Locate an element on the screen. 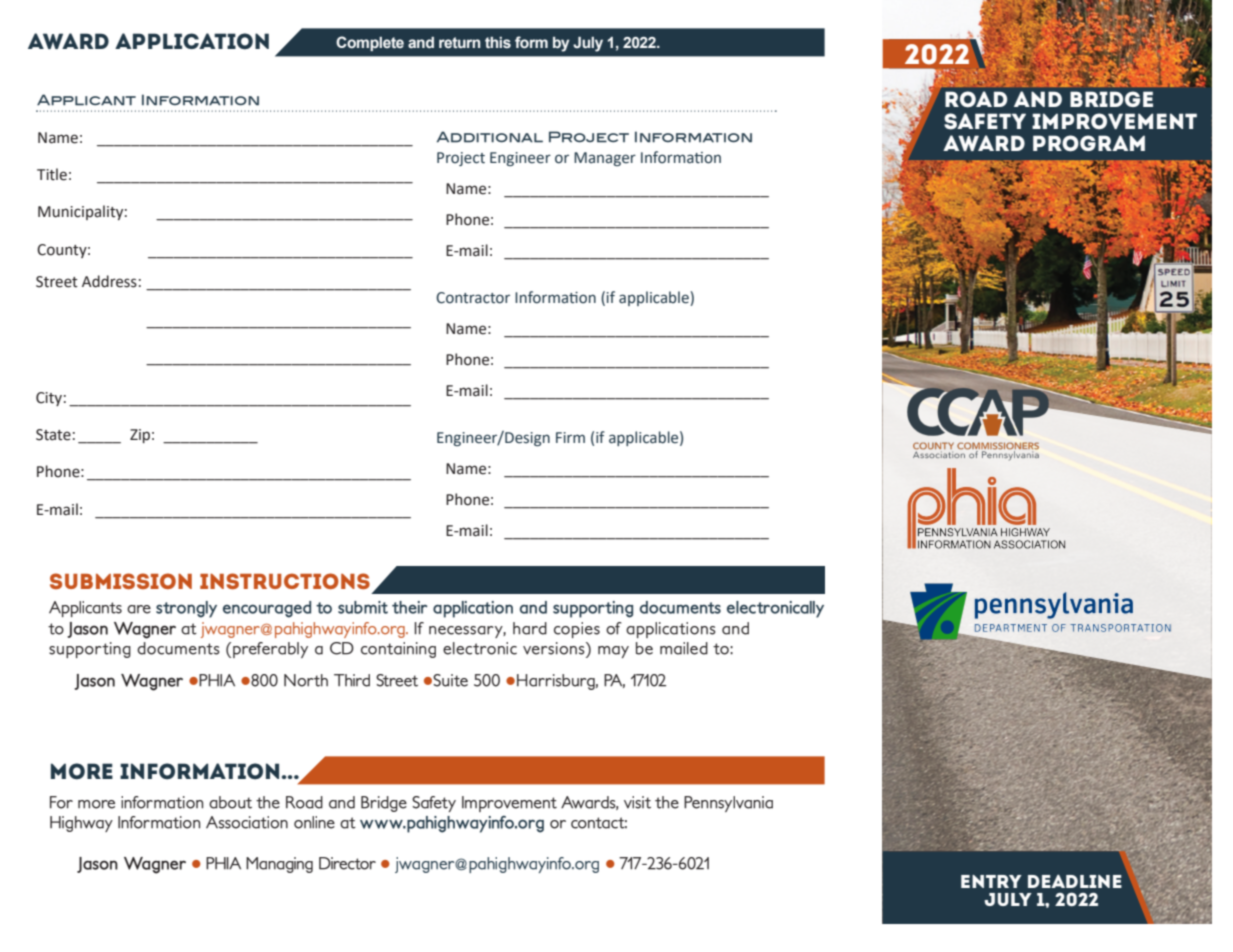 The image size is (1233, 952). Managing is located at coordinates (279, 865).
